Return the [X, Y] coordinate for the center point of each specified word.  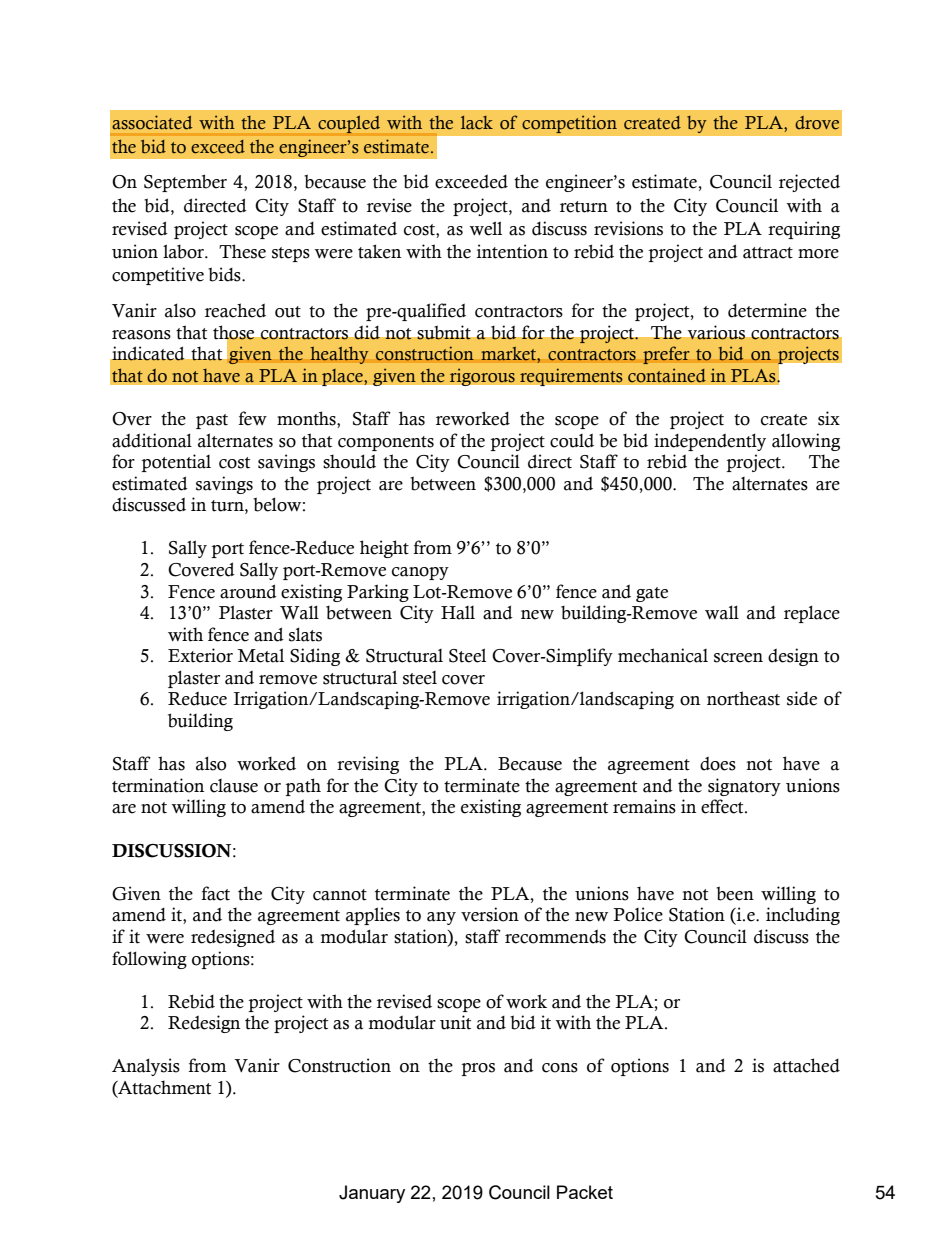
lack [477, 123]
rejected [809, 183]
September [185, 183]
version [490, 914]
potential [176, 463]
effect [723, 806]
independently [710, 442]
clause [234, 786]
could [572, 440]
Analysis [146, 1067]
